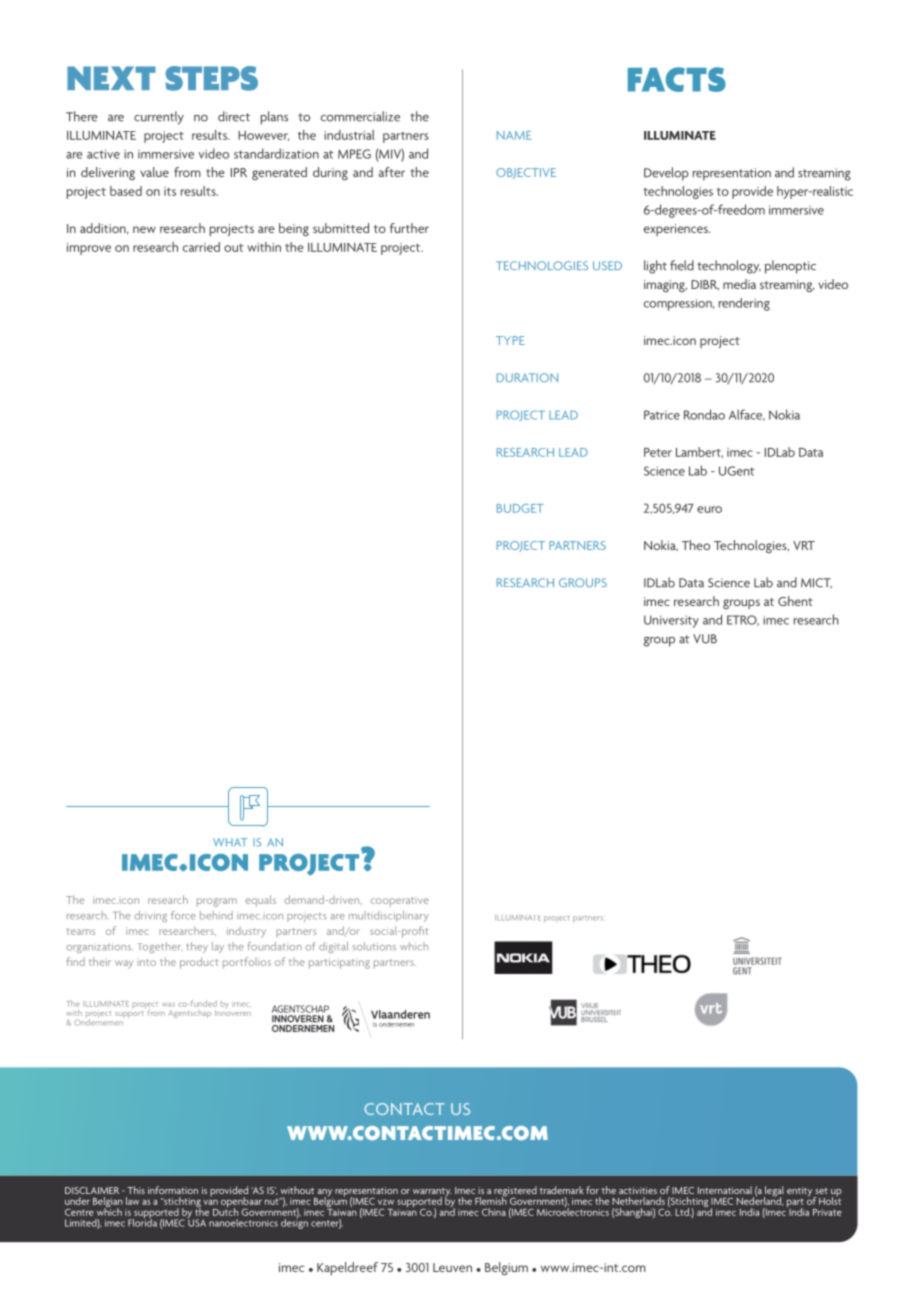 The image size is (924, 1308). I want to click on cooperative, so click(399, 901).
